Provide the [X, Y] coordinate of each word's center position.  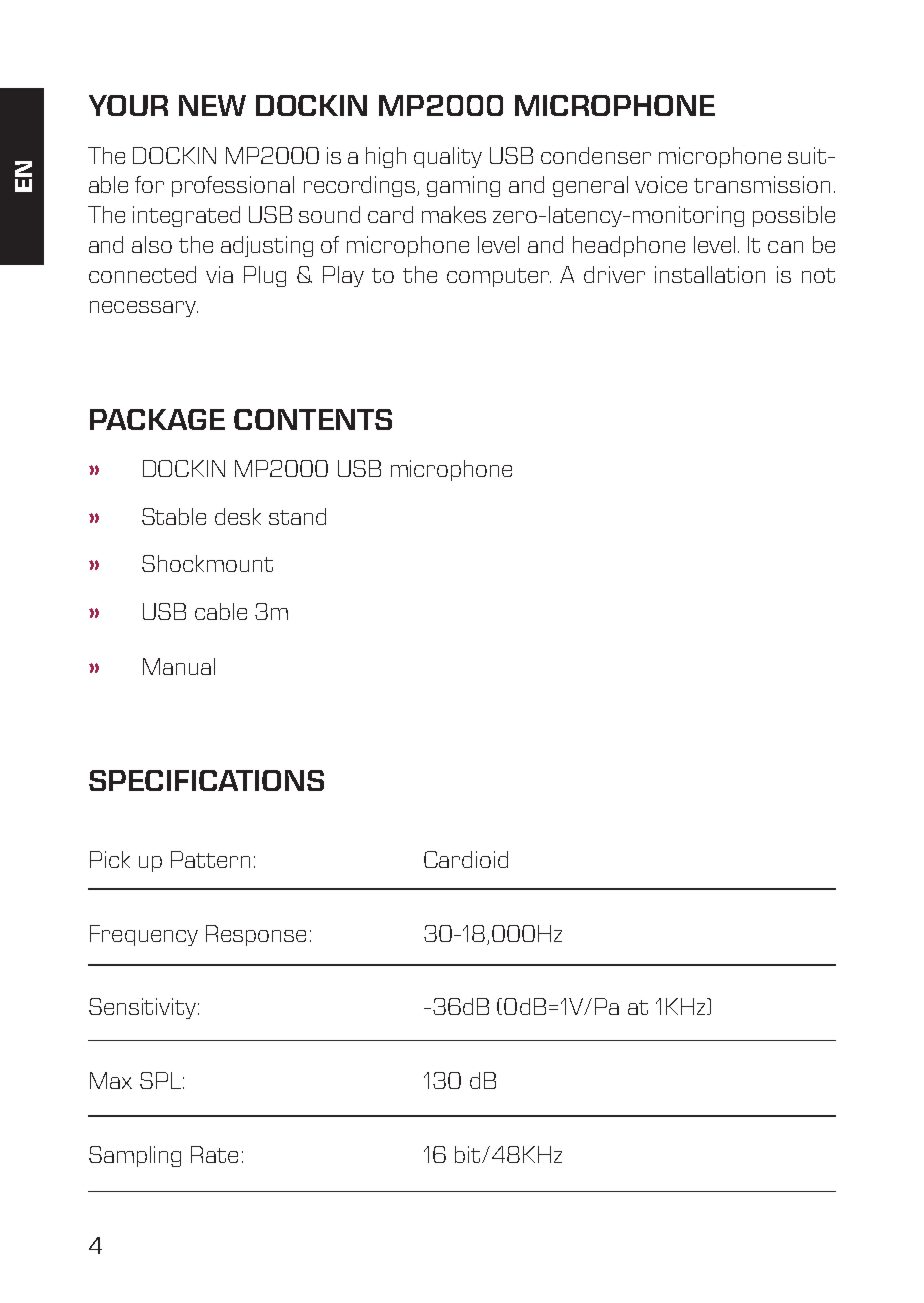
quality [448, 157]
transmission [762, 184]
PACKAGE [157, 419]
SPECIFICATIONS [206, 780]
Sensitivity [142, 1008]
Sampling [135, 1156]
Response [256, 935]
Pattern [210, 859]
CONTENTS [313, 419]
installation [710, 274]
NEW [212, 105]
